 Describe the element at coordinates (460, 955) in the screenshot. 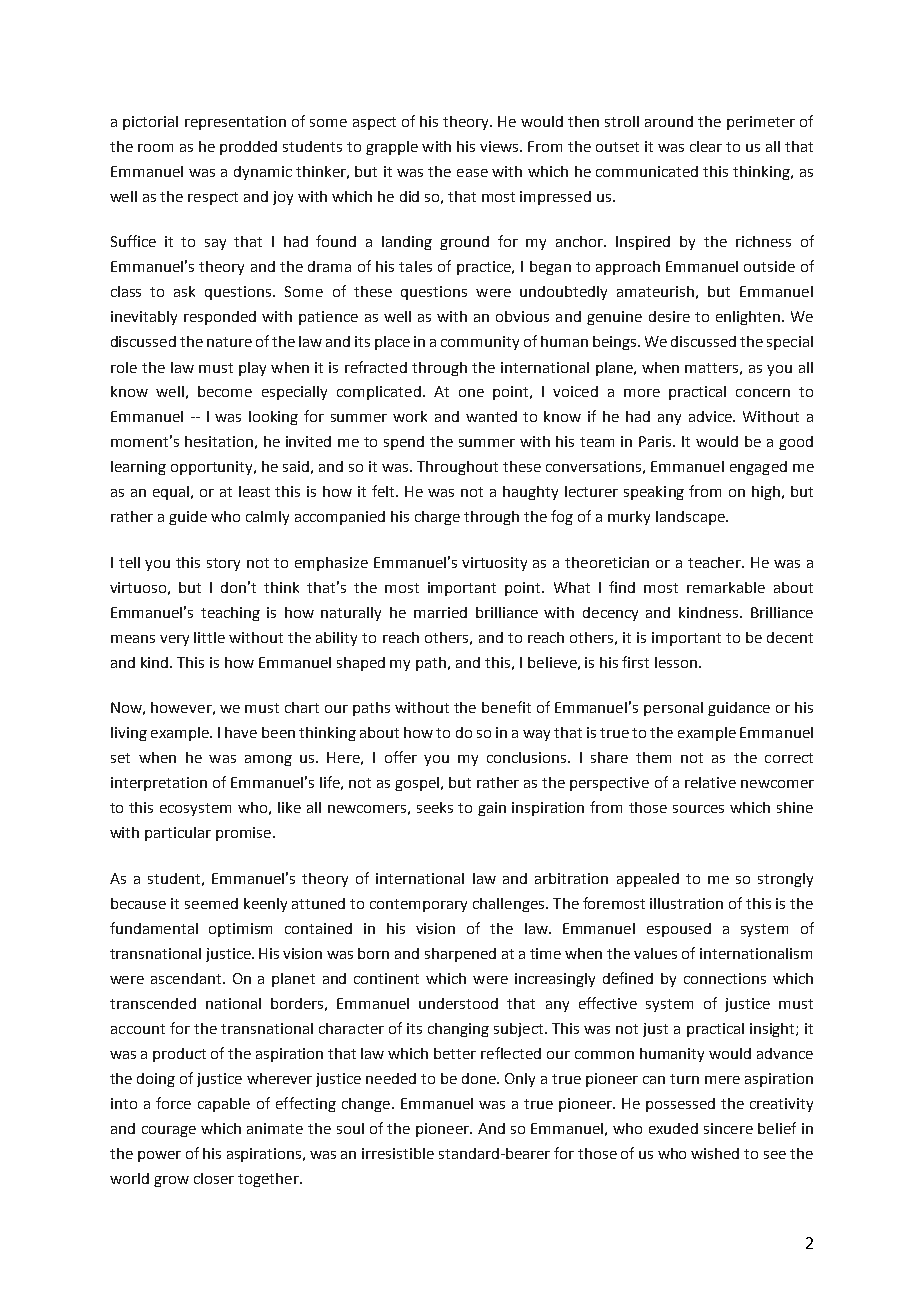

I see `sharpened` at that location.
